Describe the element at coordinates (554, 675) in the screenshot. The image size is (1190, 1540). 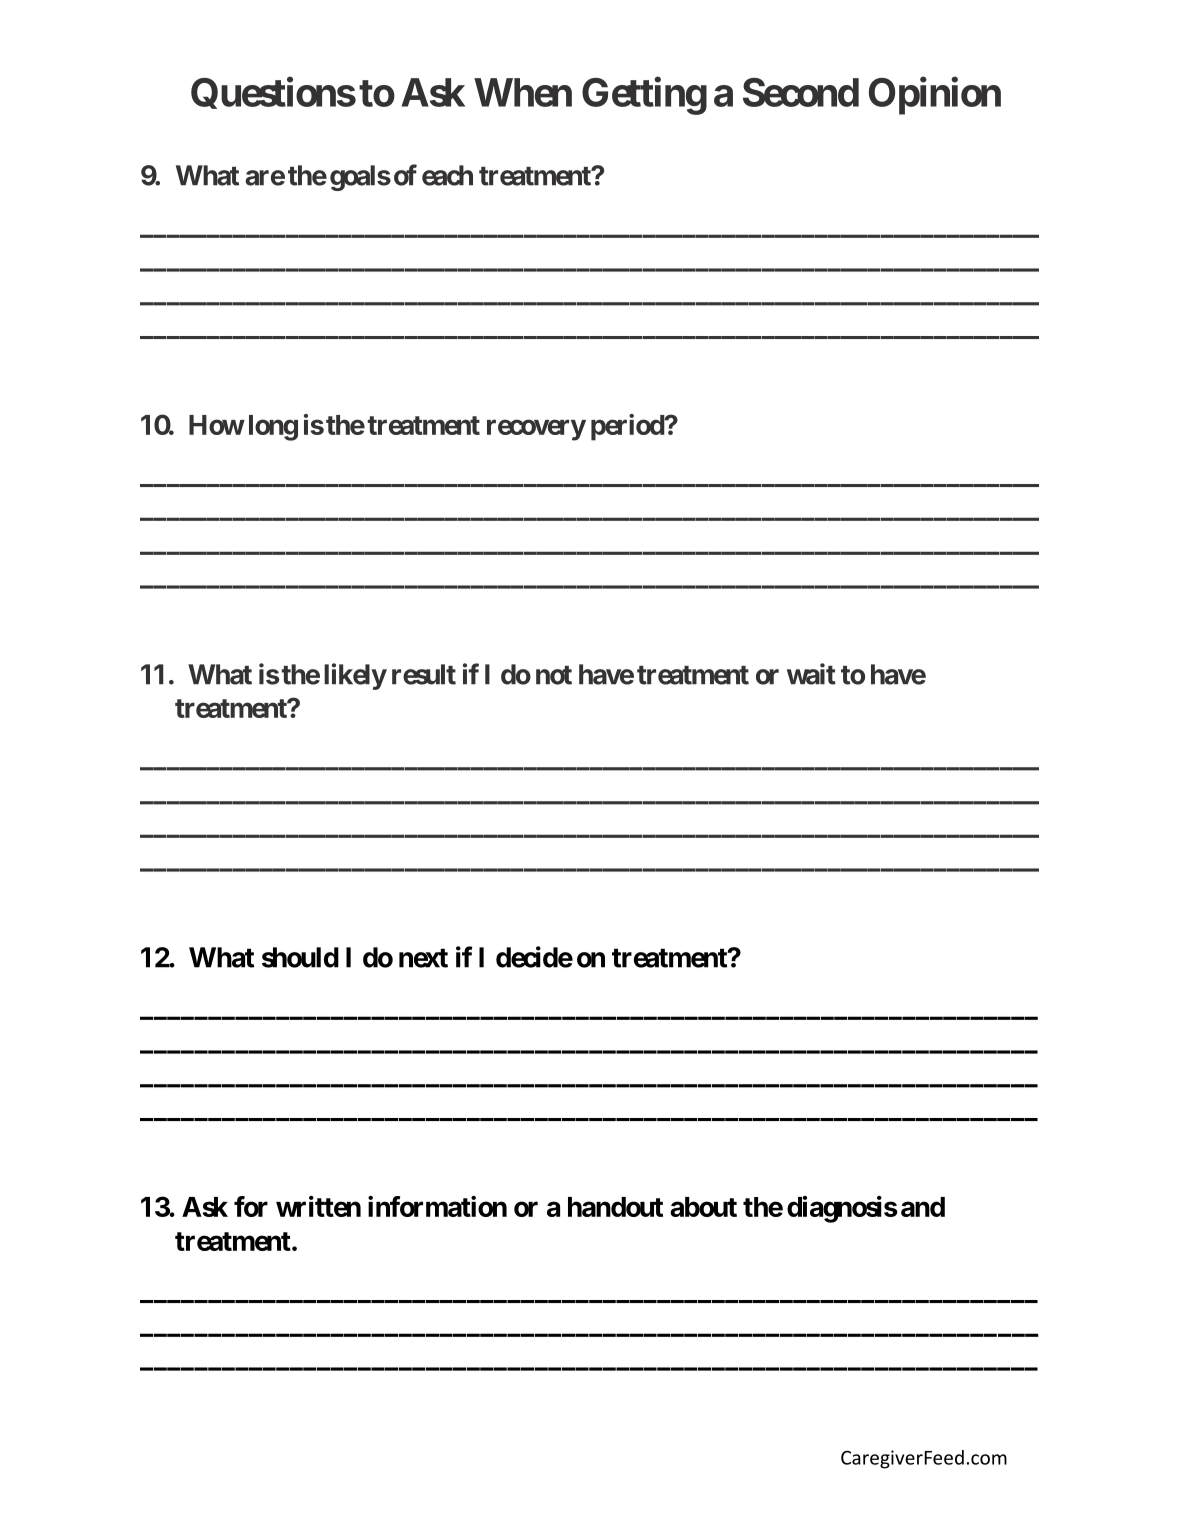
I see `not` at that location.
